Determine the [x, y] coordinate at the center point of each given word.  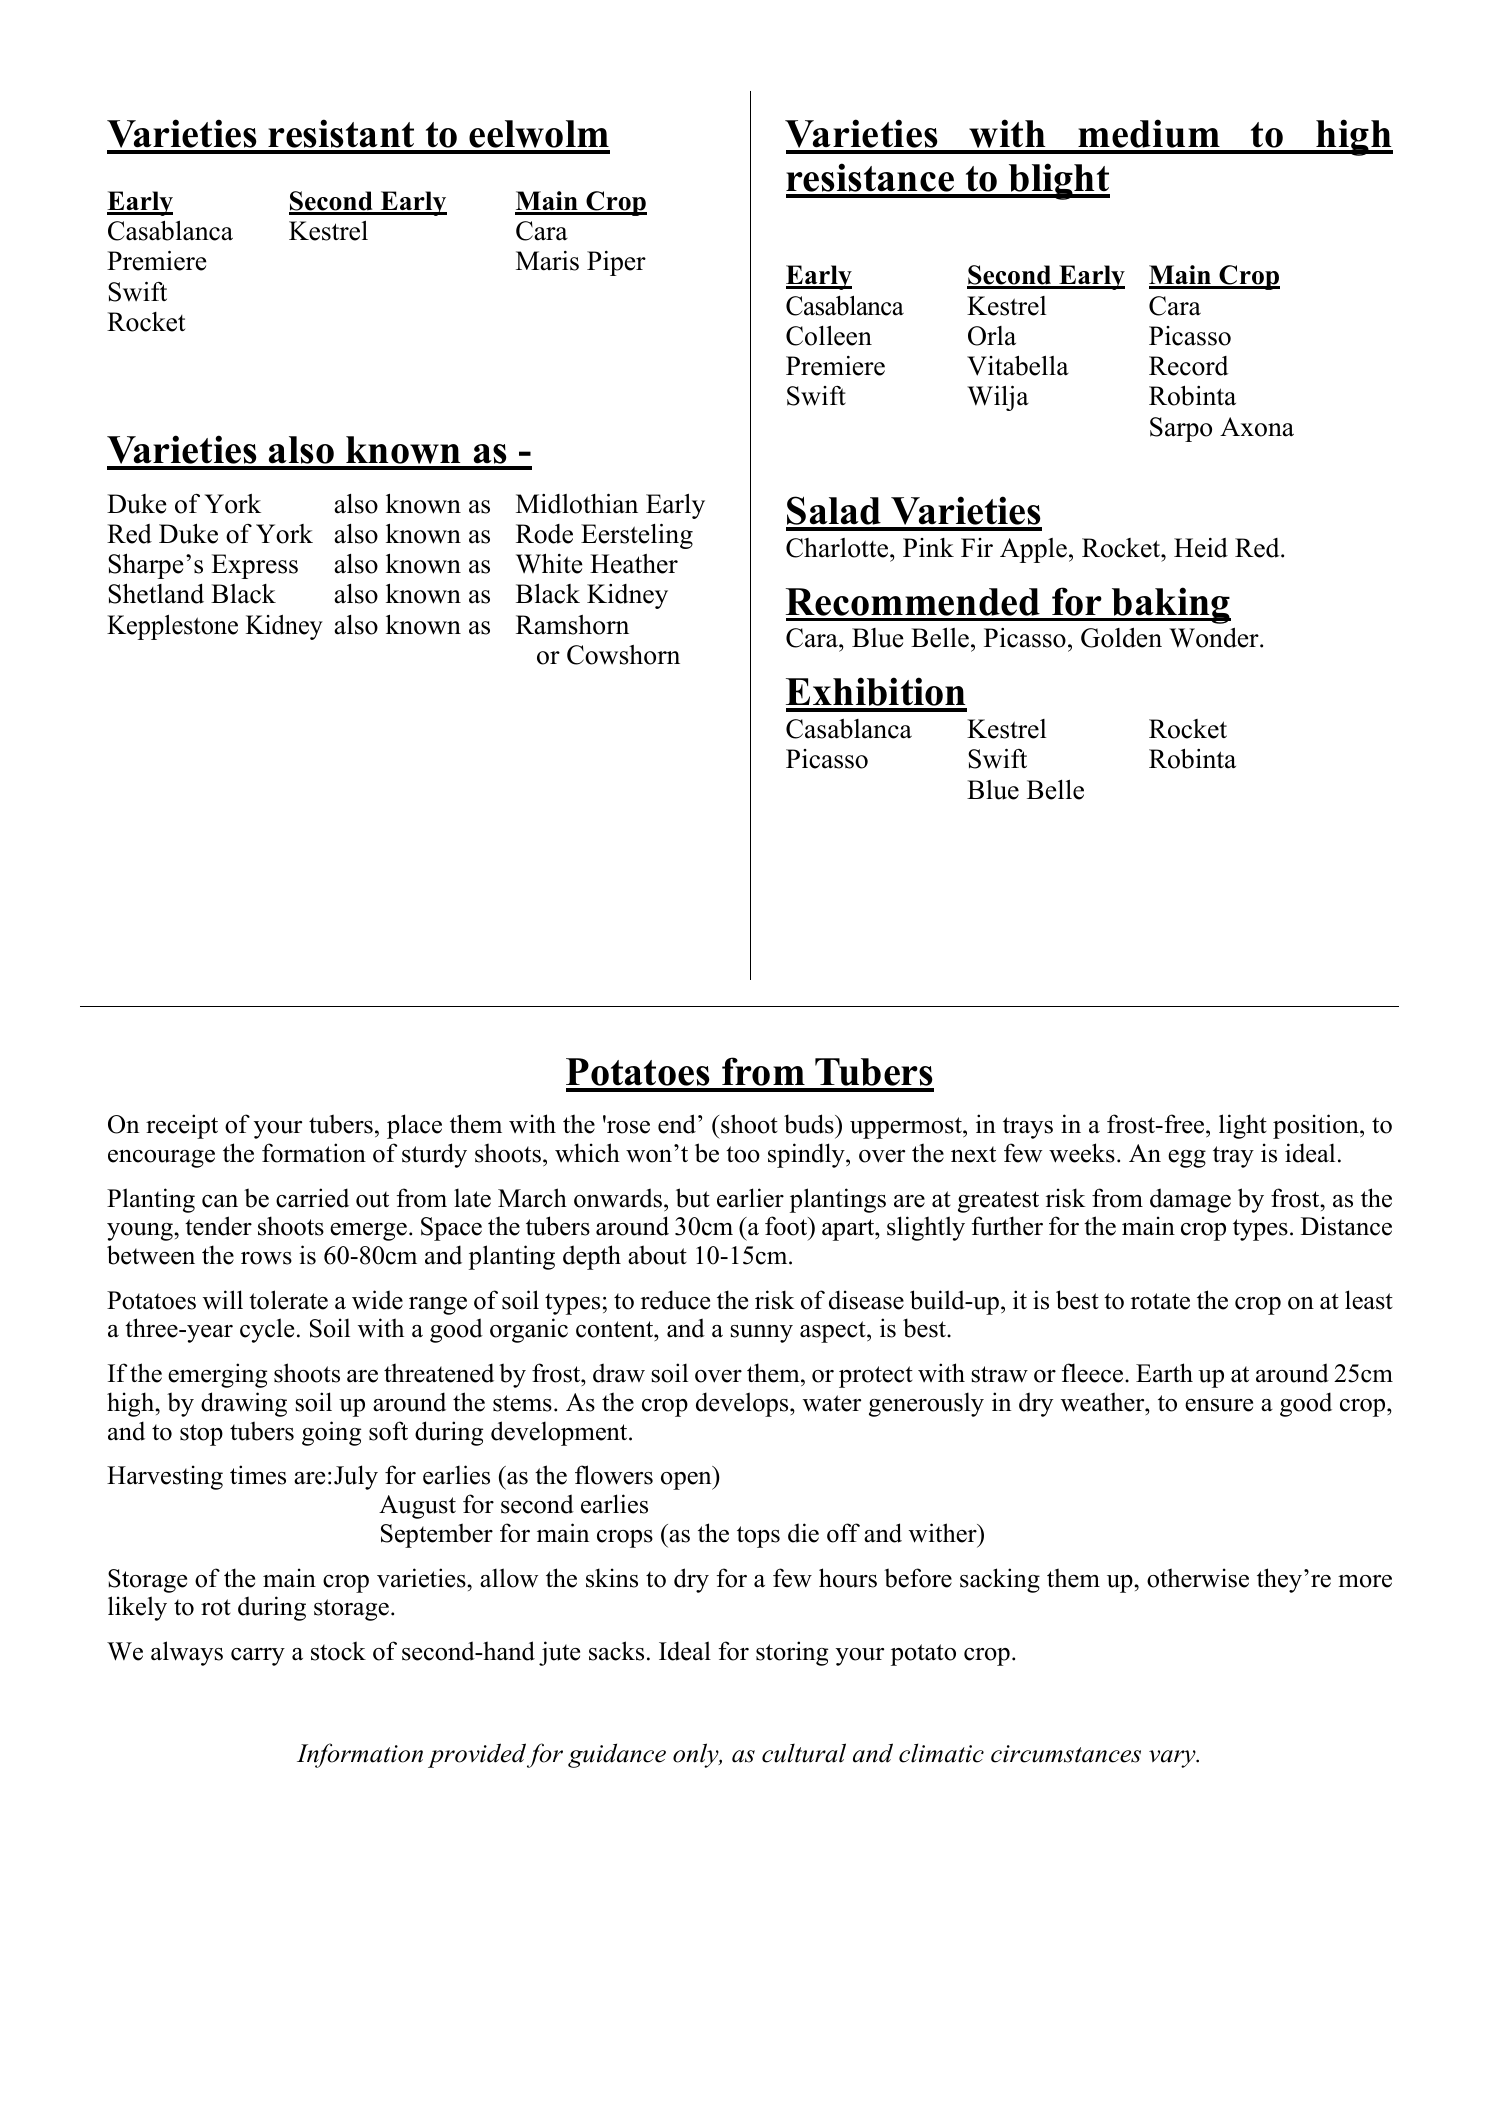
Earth [1164, 1372]
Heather [634, 564]
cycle [267, 1330]
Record [1189, 366]
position [1317, 1126]
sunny [762, 1334]
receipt [182, 1126]
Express [254, 566]
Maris [547, 261]
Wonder [1215, 638]
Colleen [829, 335]
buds [810, 1124]
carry [258, 1657]
